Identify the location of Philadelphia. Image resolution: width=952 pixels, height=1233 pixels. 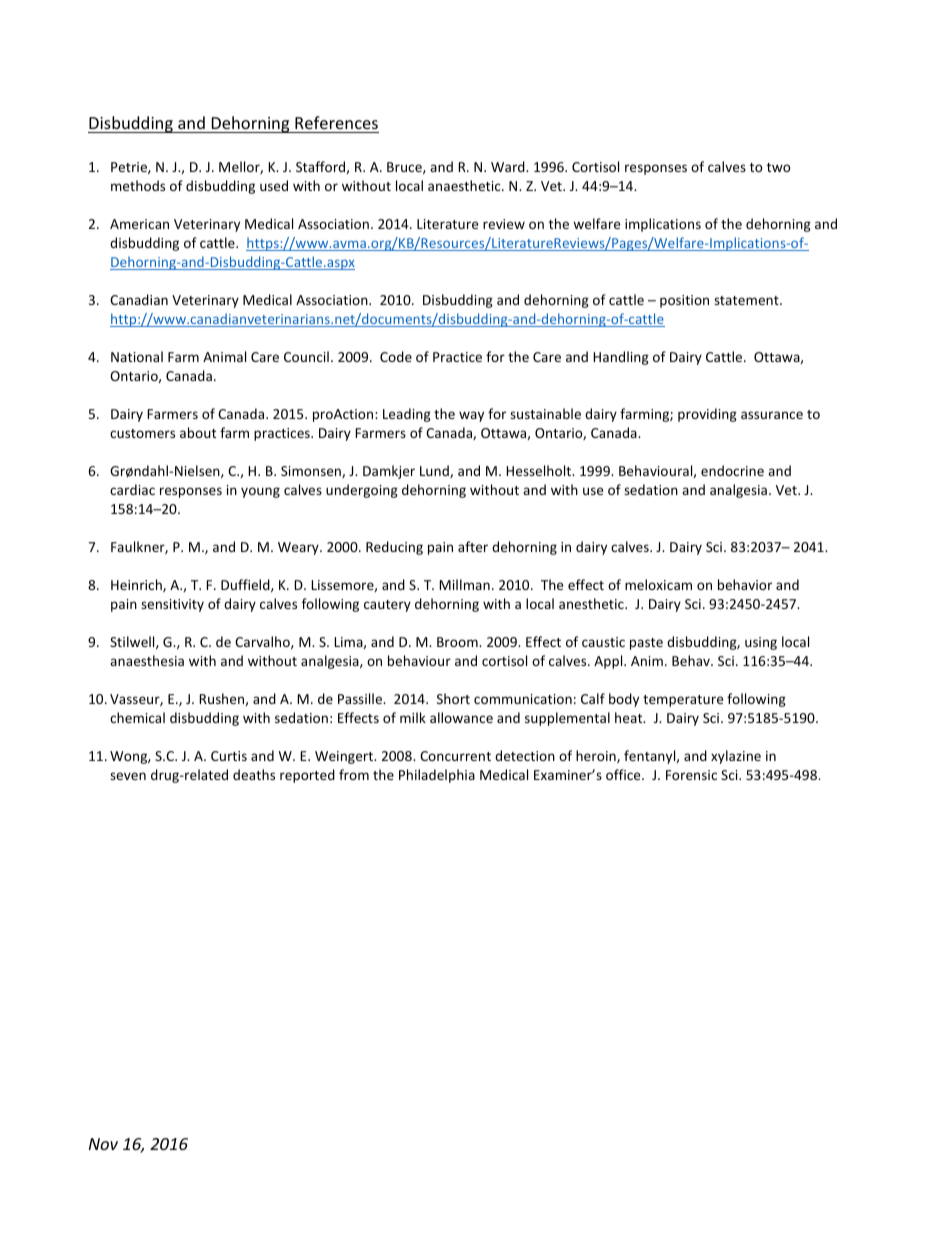
(437, 776).
